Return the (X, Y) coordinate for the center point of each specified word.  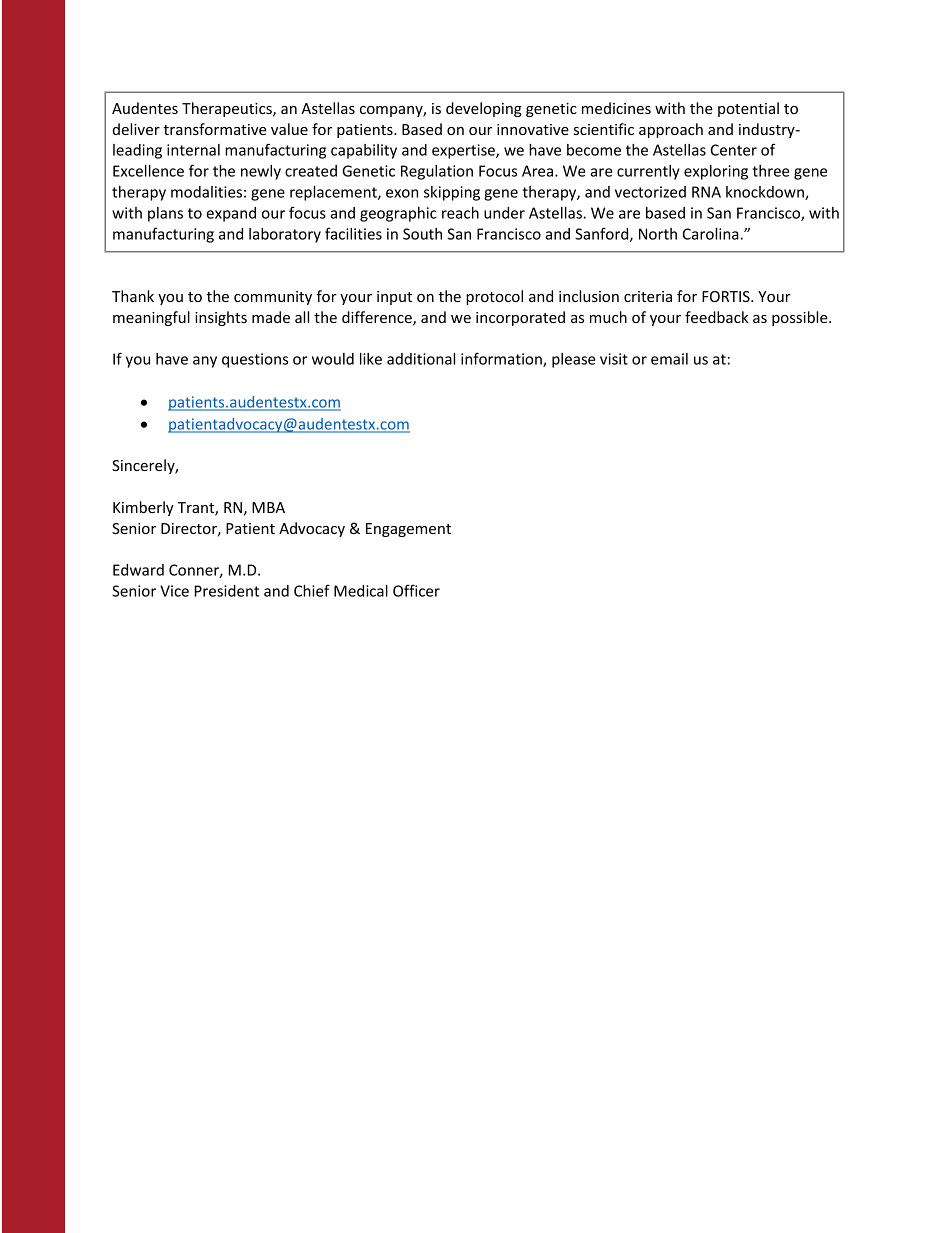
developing (484, 109)
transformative (215, 129)
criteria (648, 296)
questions (255, 360)
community (273, 298)
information (502, 359)
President (227, 591)
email (669, 359)
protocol (494, 297)
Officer (416, 590)
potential (748, 109)
